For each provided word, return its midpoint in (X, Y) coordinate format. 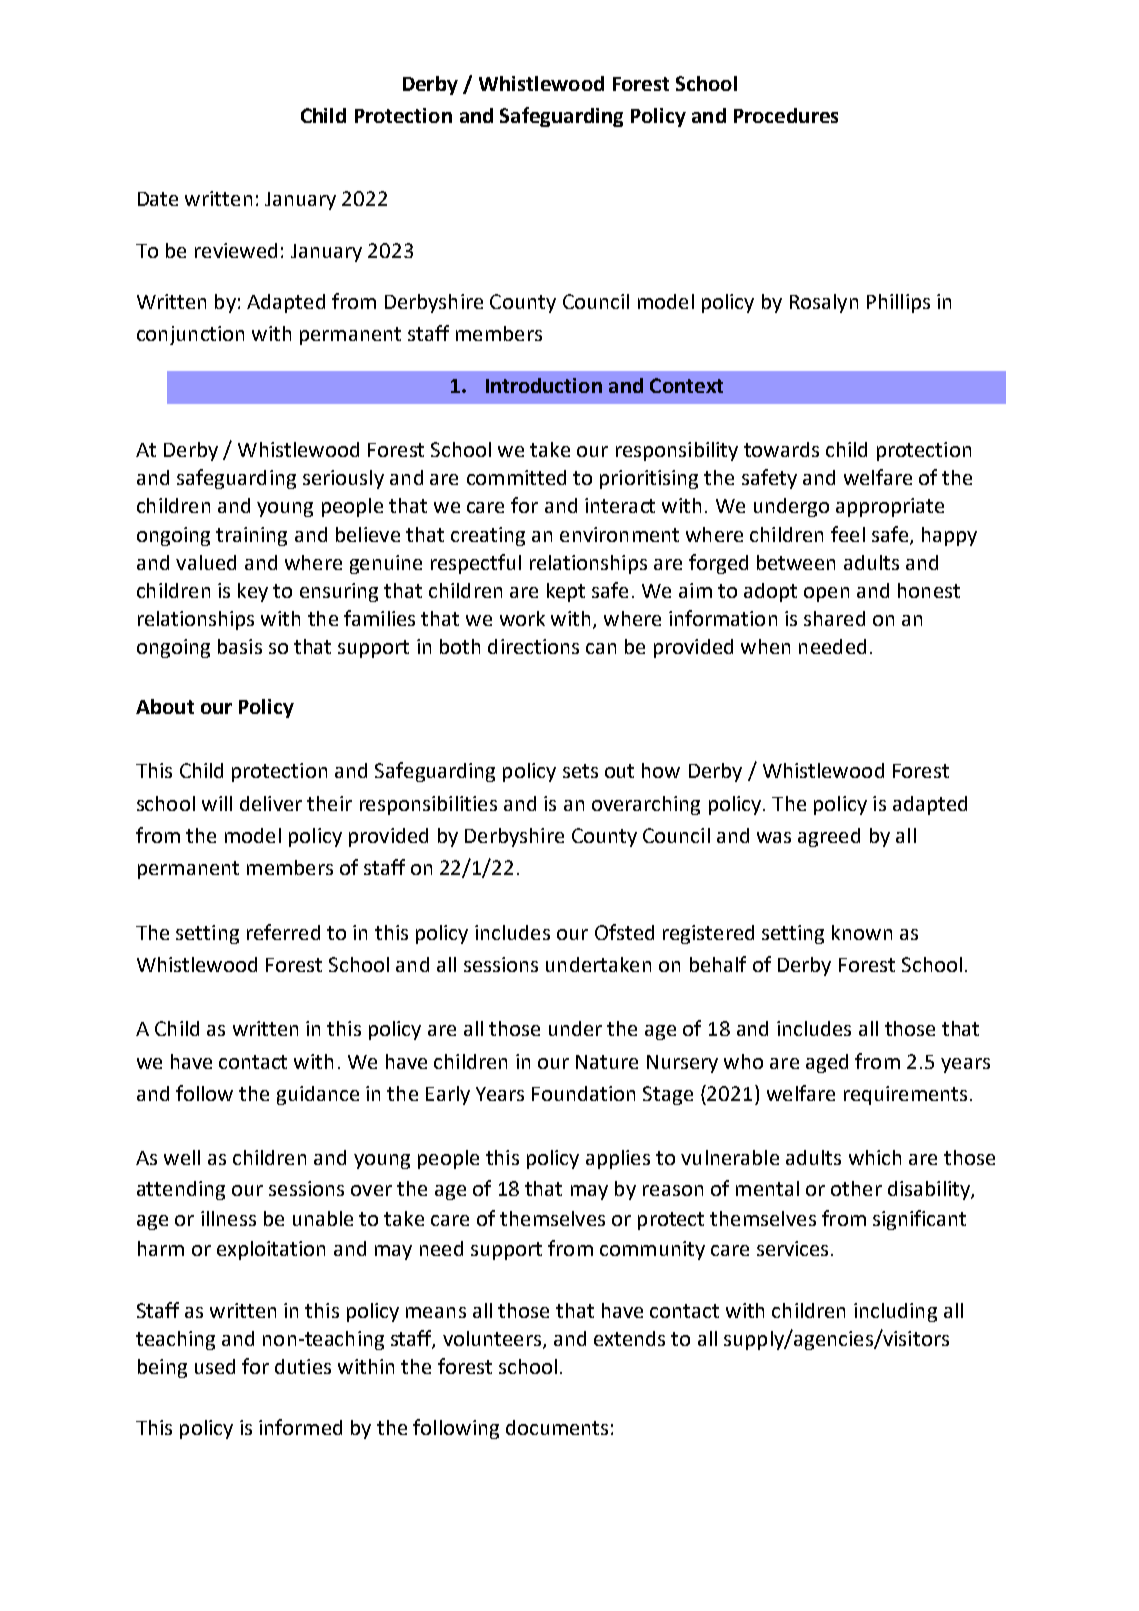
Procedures (786, 115)
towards (781, 449)
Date (158, 199)
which (875, 1157)
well (182, 1157)
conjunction (190, 335)
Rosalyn (824, 303)
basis (240, 646)
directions (533, 646)
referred (283, 932)
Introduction (544, 385)
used (215, 1366)
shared (834, 618)
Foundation (583, 1093)
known (862, 932)
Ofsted (624, 932)
